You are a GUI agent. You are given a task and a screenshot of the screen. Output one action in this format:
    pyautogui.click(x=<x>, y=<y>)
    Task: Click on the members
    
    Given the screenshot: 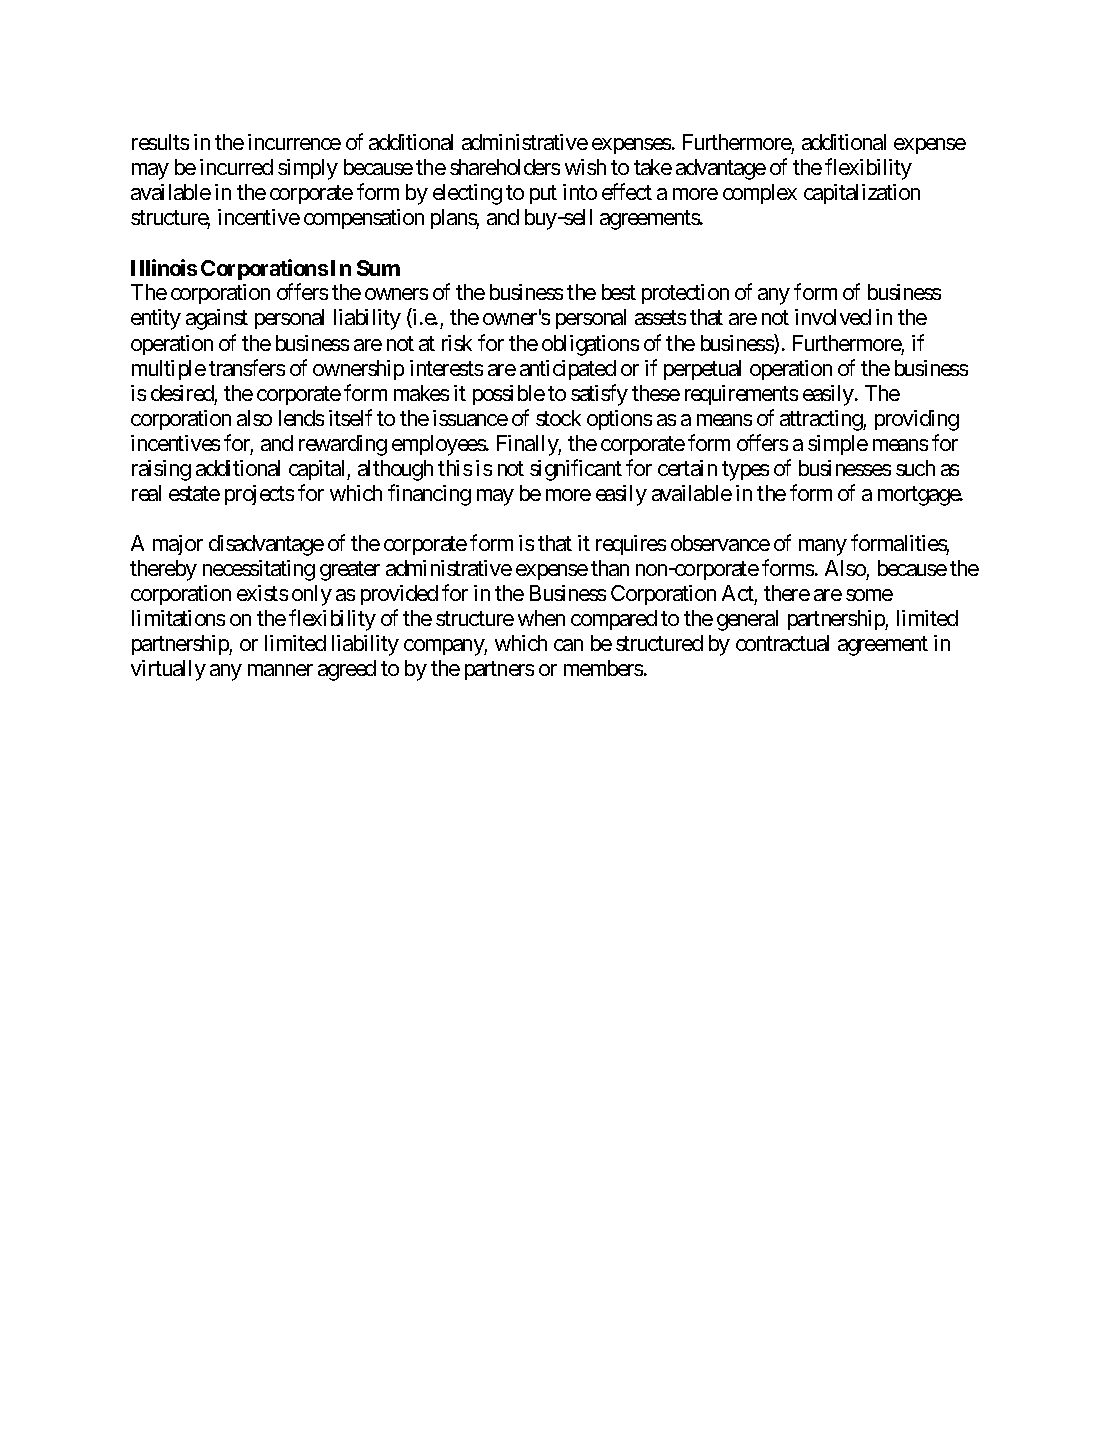 What is the action you would take?
    pyautogui.click(x=603, y=668)
